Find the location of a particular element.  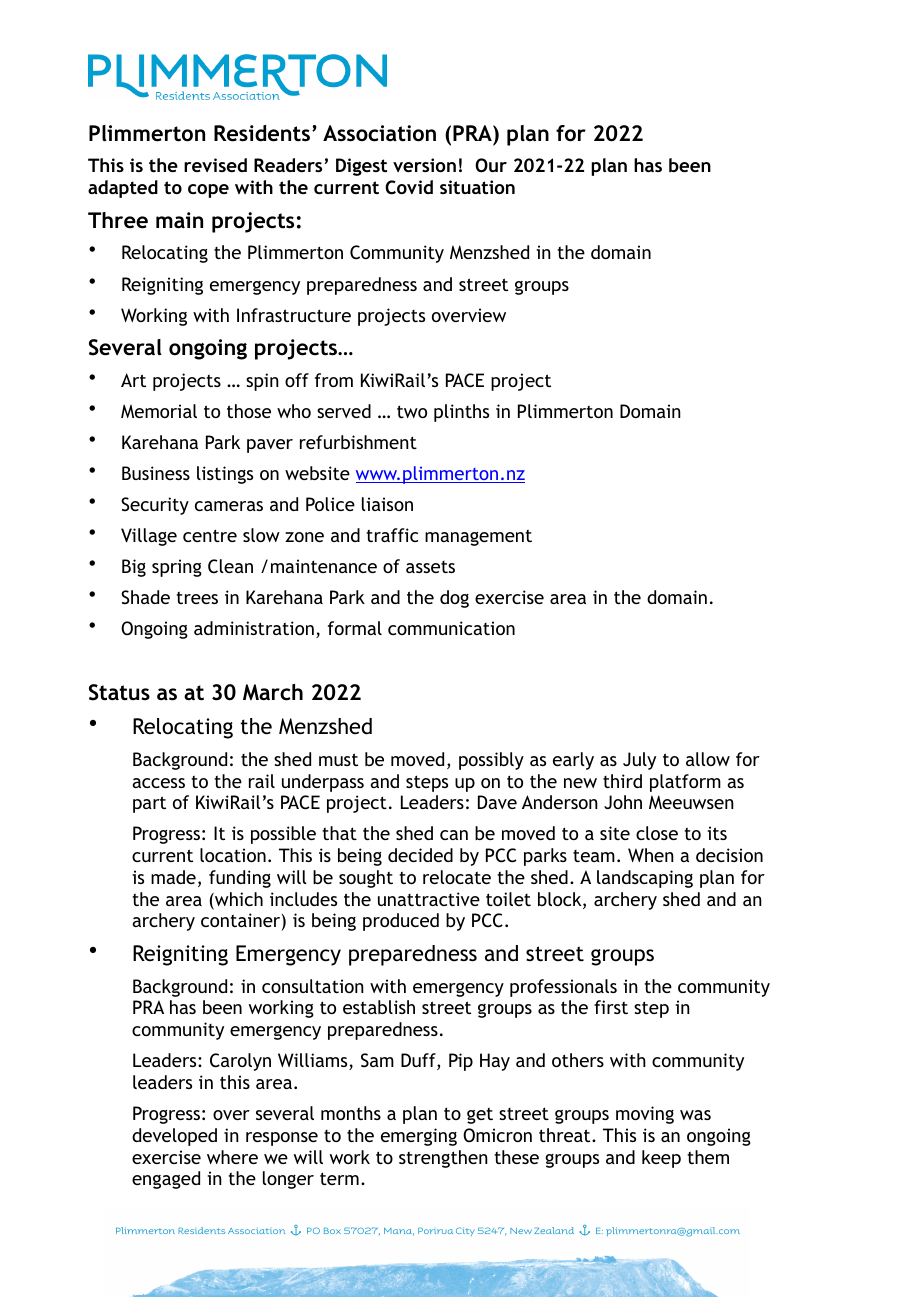

communication is located at coordinates (451, 628).
